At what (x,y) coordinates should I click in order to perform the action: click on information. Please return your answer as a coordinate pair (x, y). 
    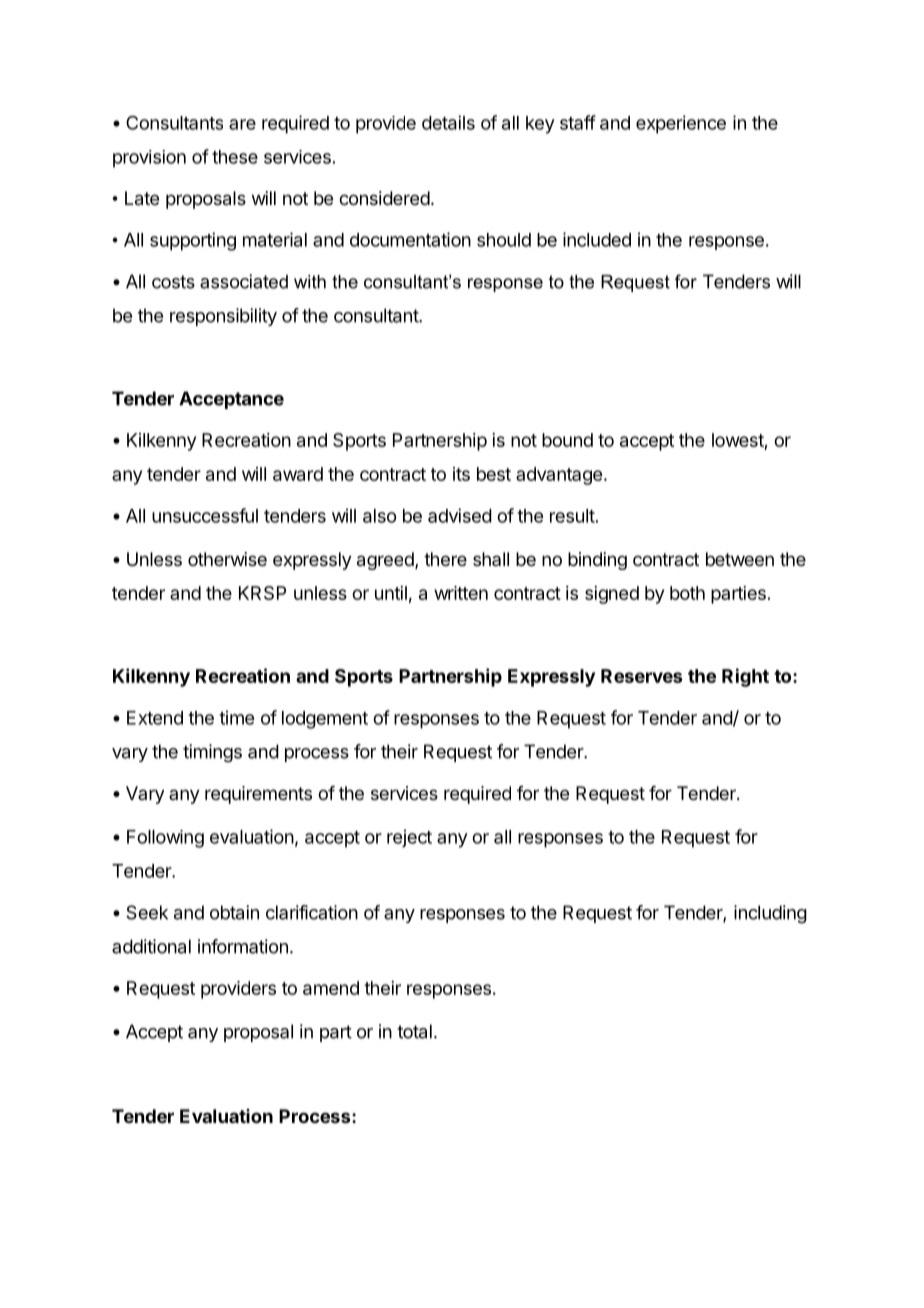
    Looking at the image, I should click on (243, 946).
